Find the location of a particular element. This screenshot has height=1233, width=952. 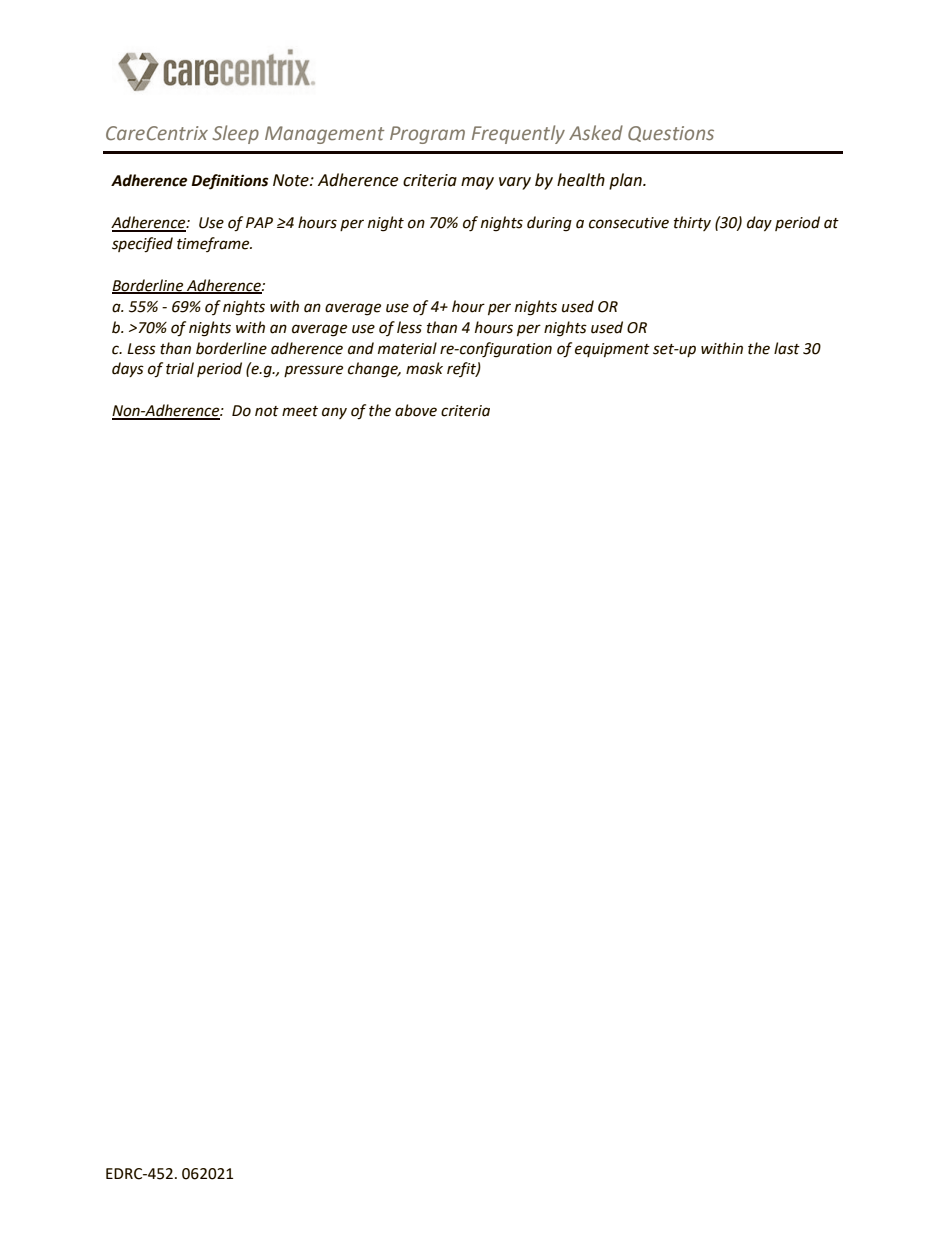

Sleep is located at coordinates (235, 134).
